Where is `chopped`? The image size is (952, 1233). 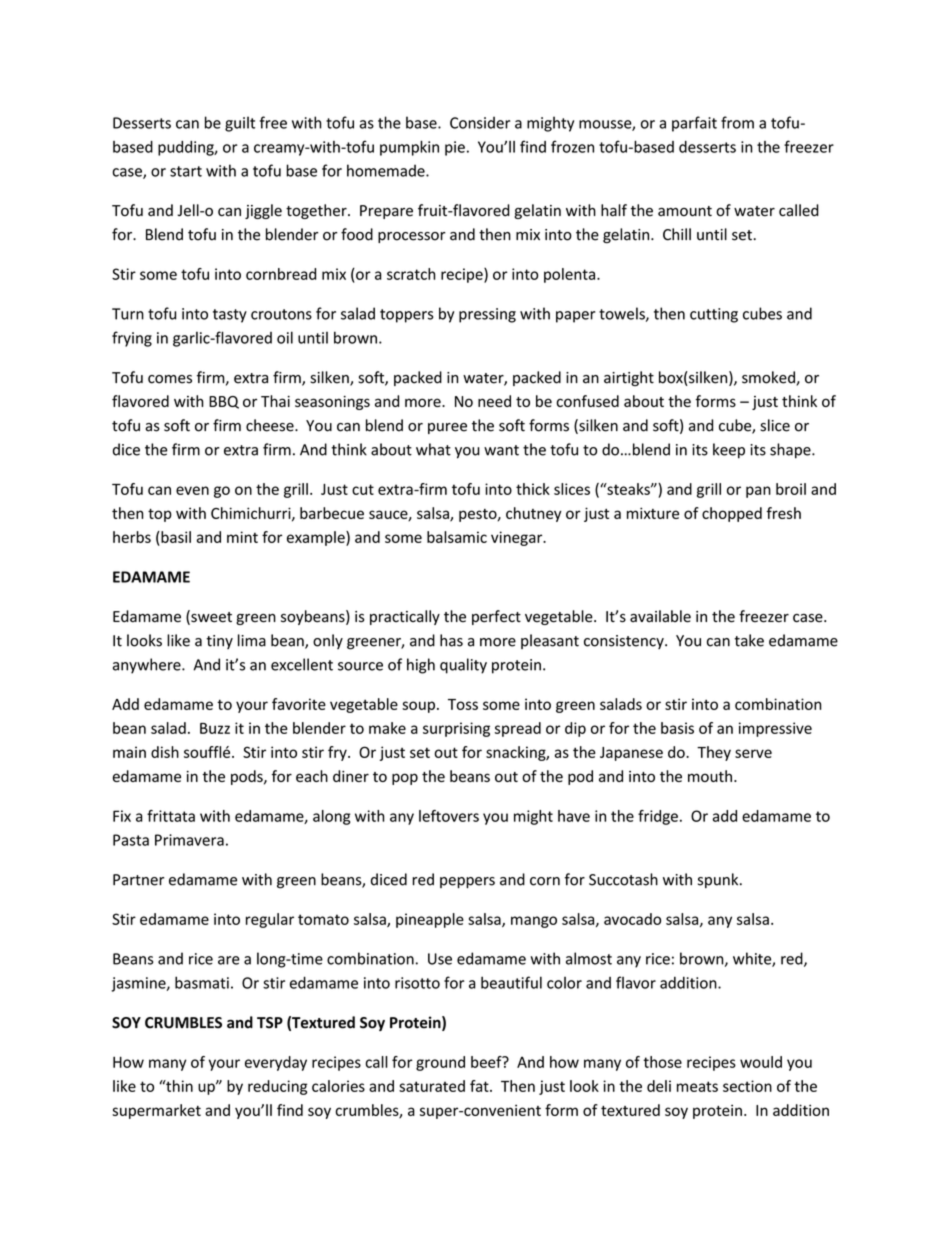 chopped is located at coordinates (732, 514).
